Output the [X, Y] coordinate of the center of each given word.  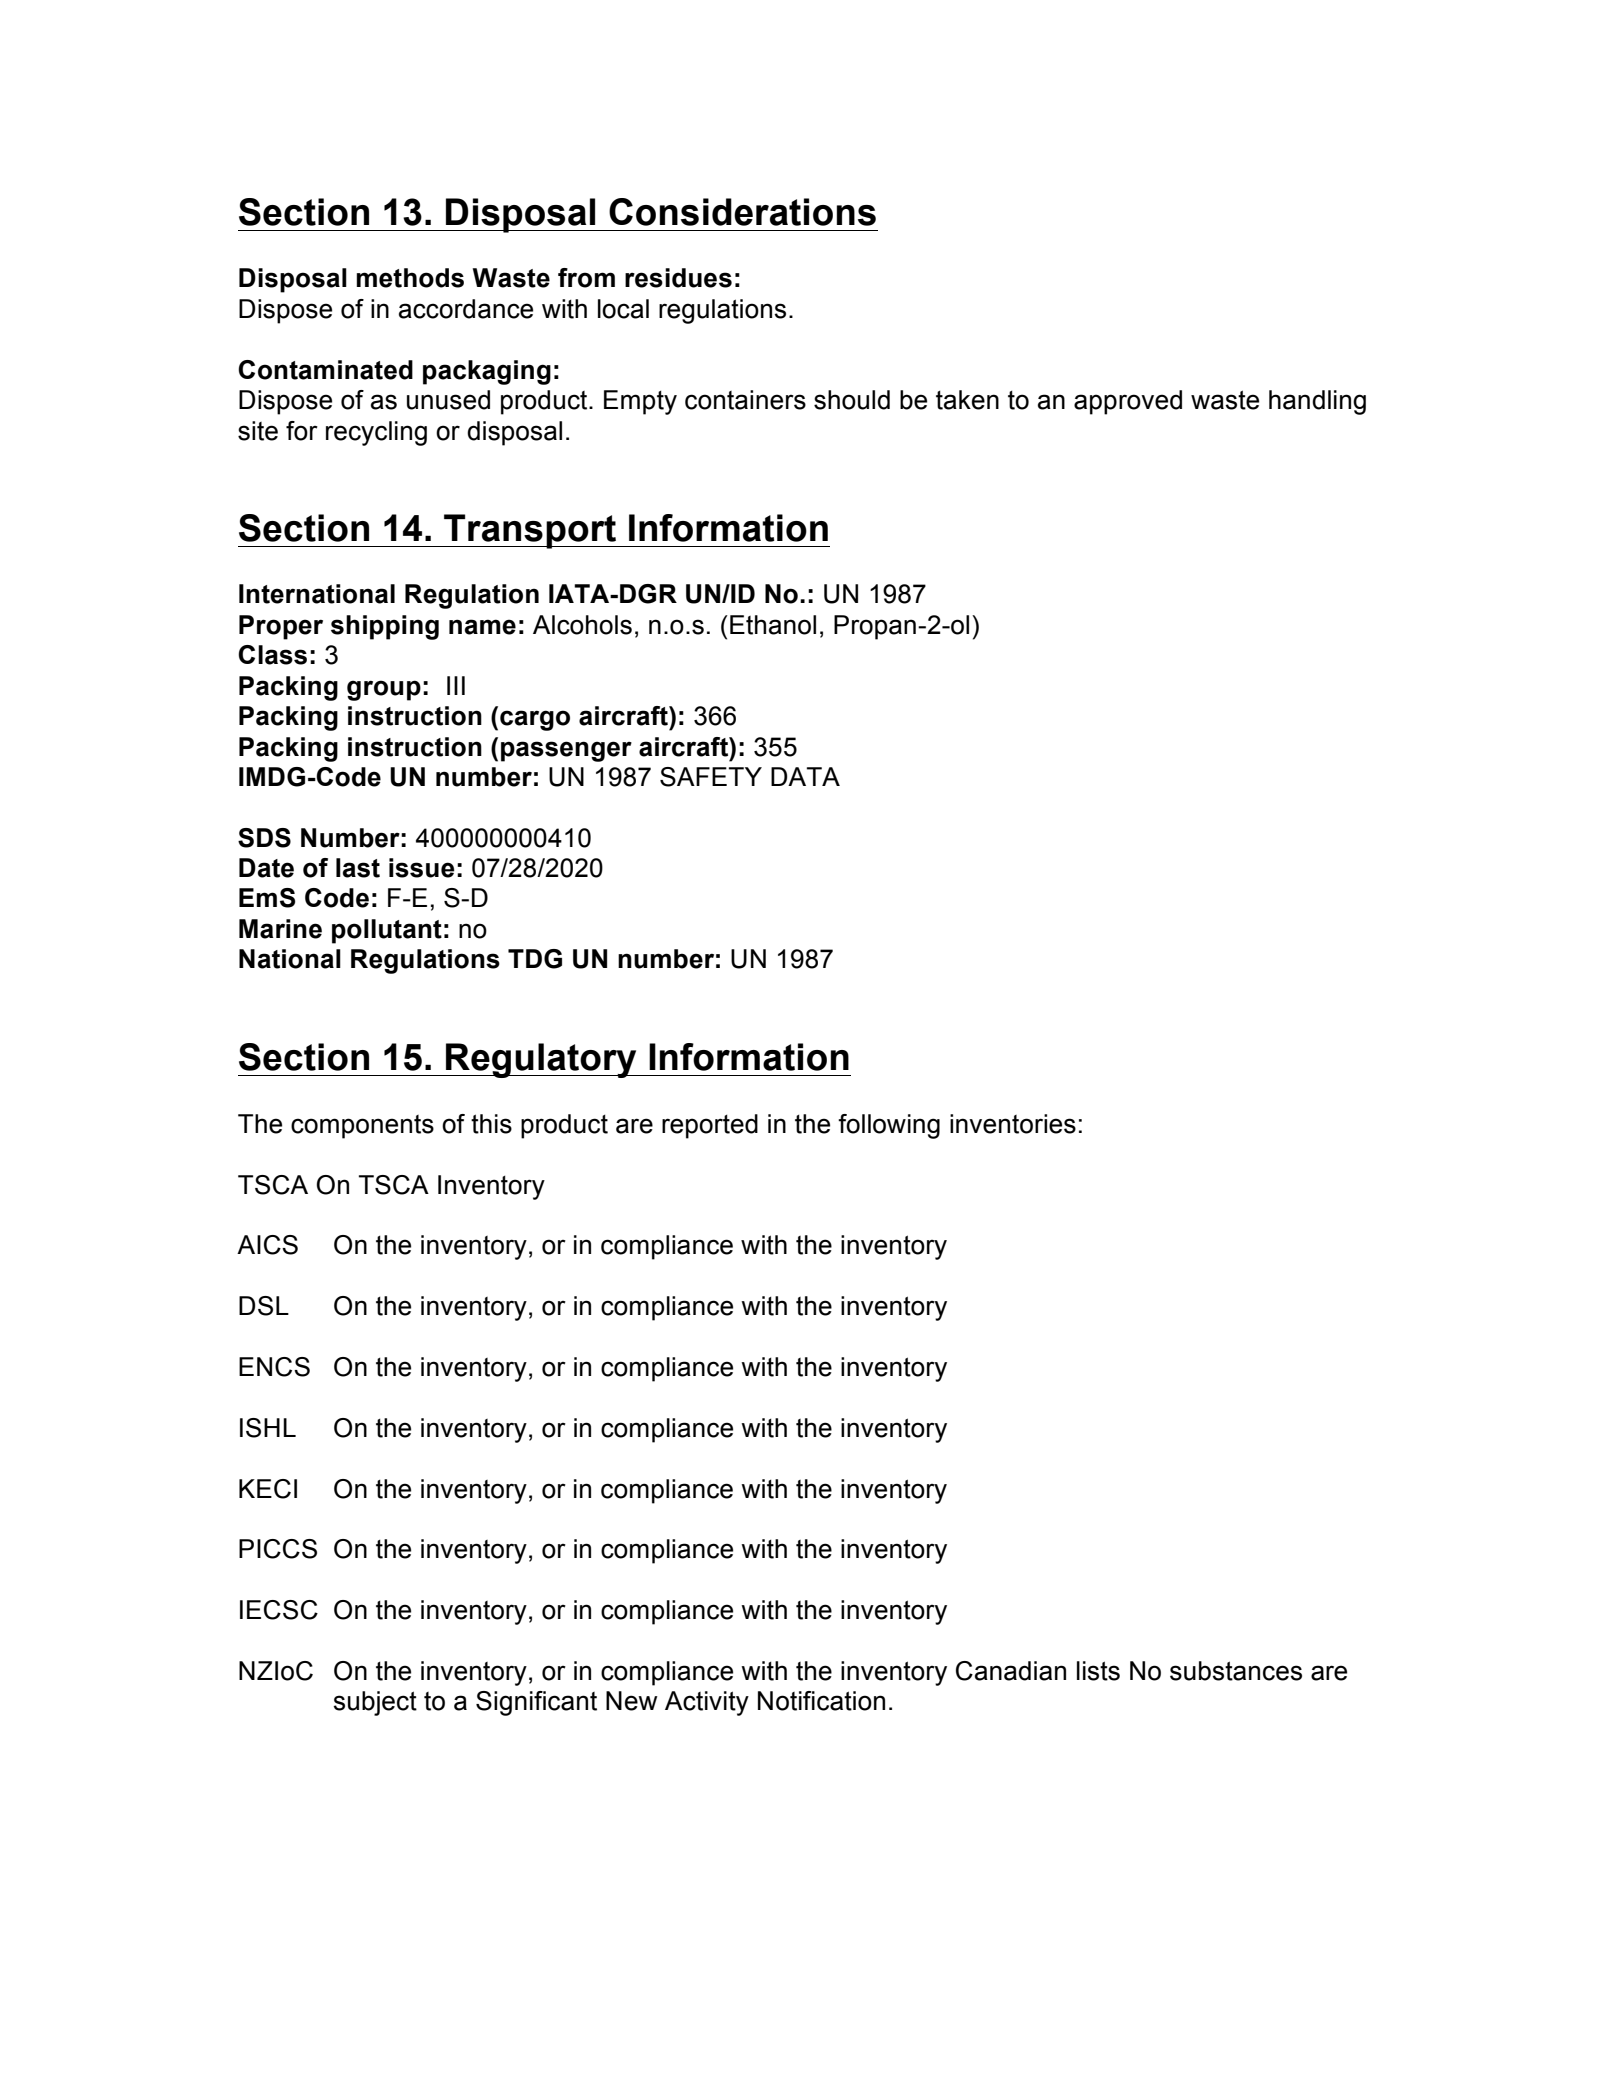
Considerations [742, 212]
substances [1236, 1671]
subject [375, 1703]
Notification [821, 1701]
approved [1128, 402]
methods [410, 278]
